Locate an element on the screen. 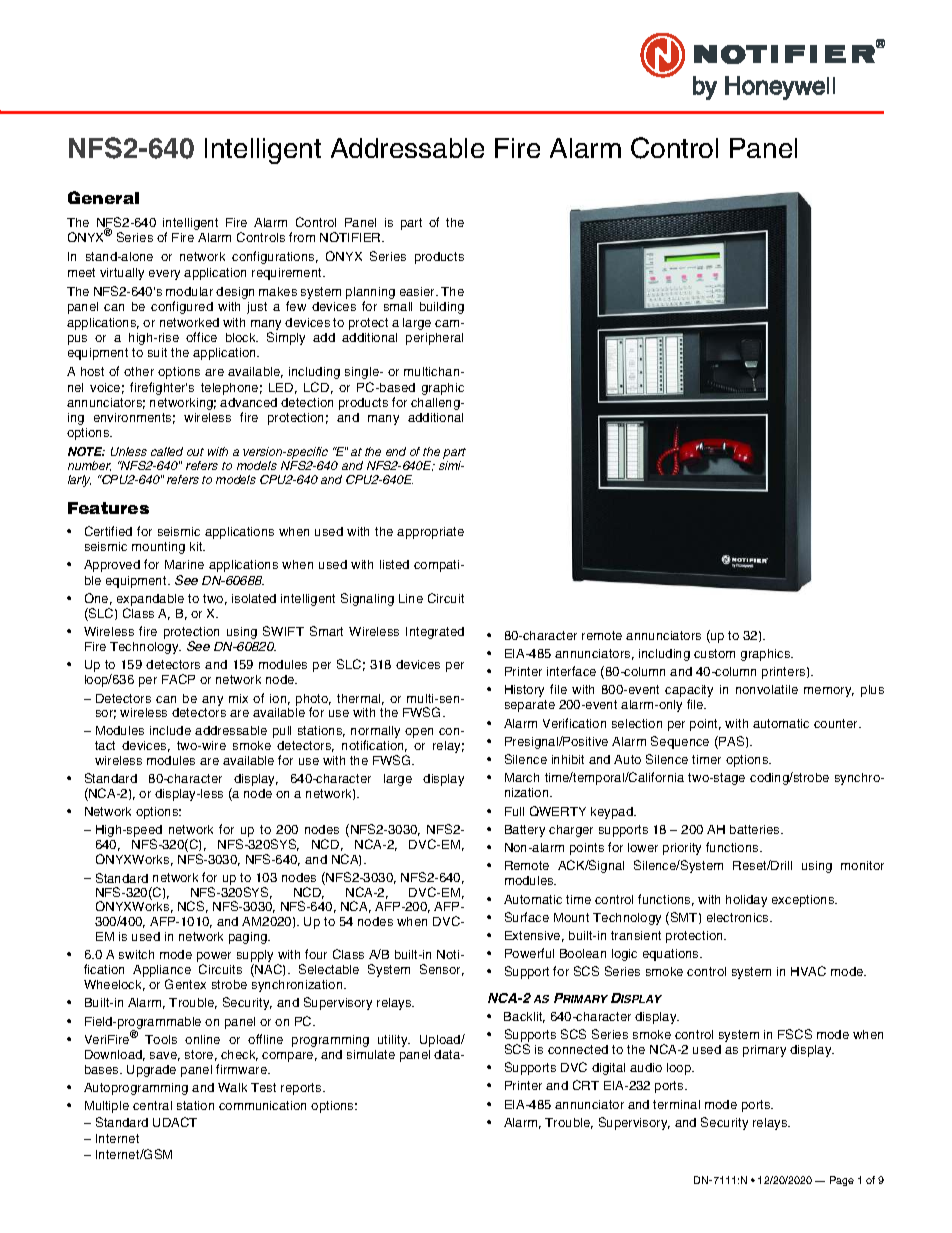  History is located at coordinates (524, 691).
